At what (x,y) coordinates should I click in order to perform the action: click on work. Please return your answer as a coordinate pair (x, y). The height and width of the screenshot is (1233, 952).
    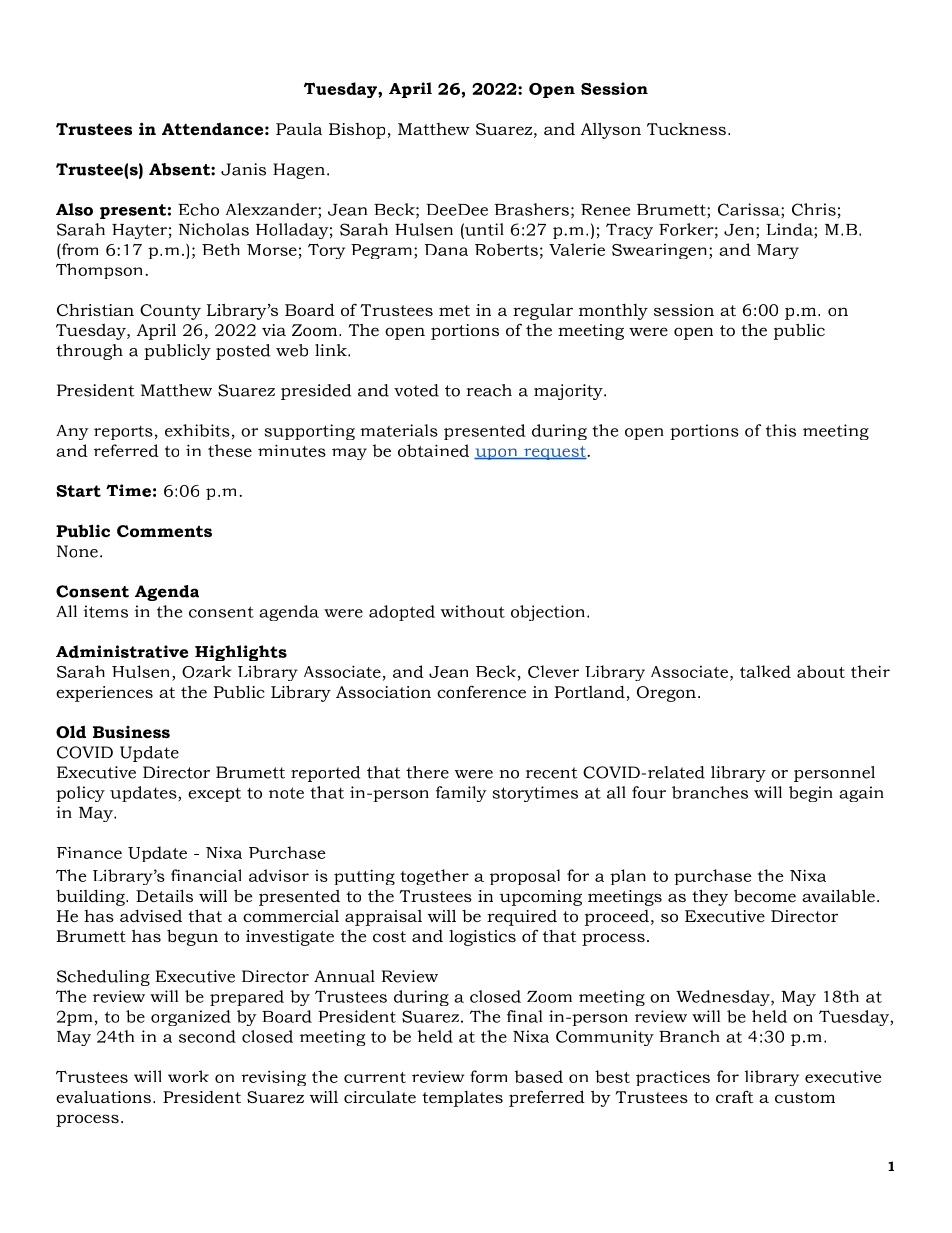
    Looking at the image, I should click on (188, 1076).
